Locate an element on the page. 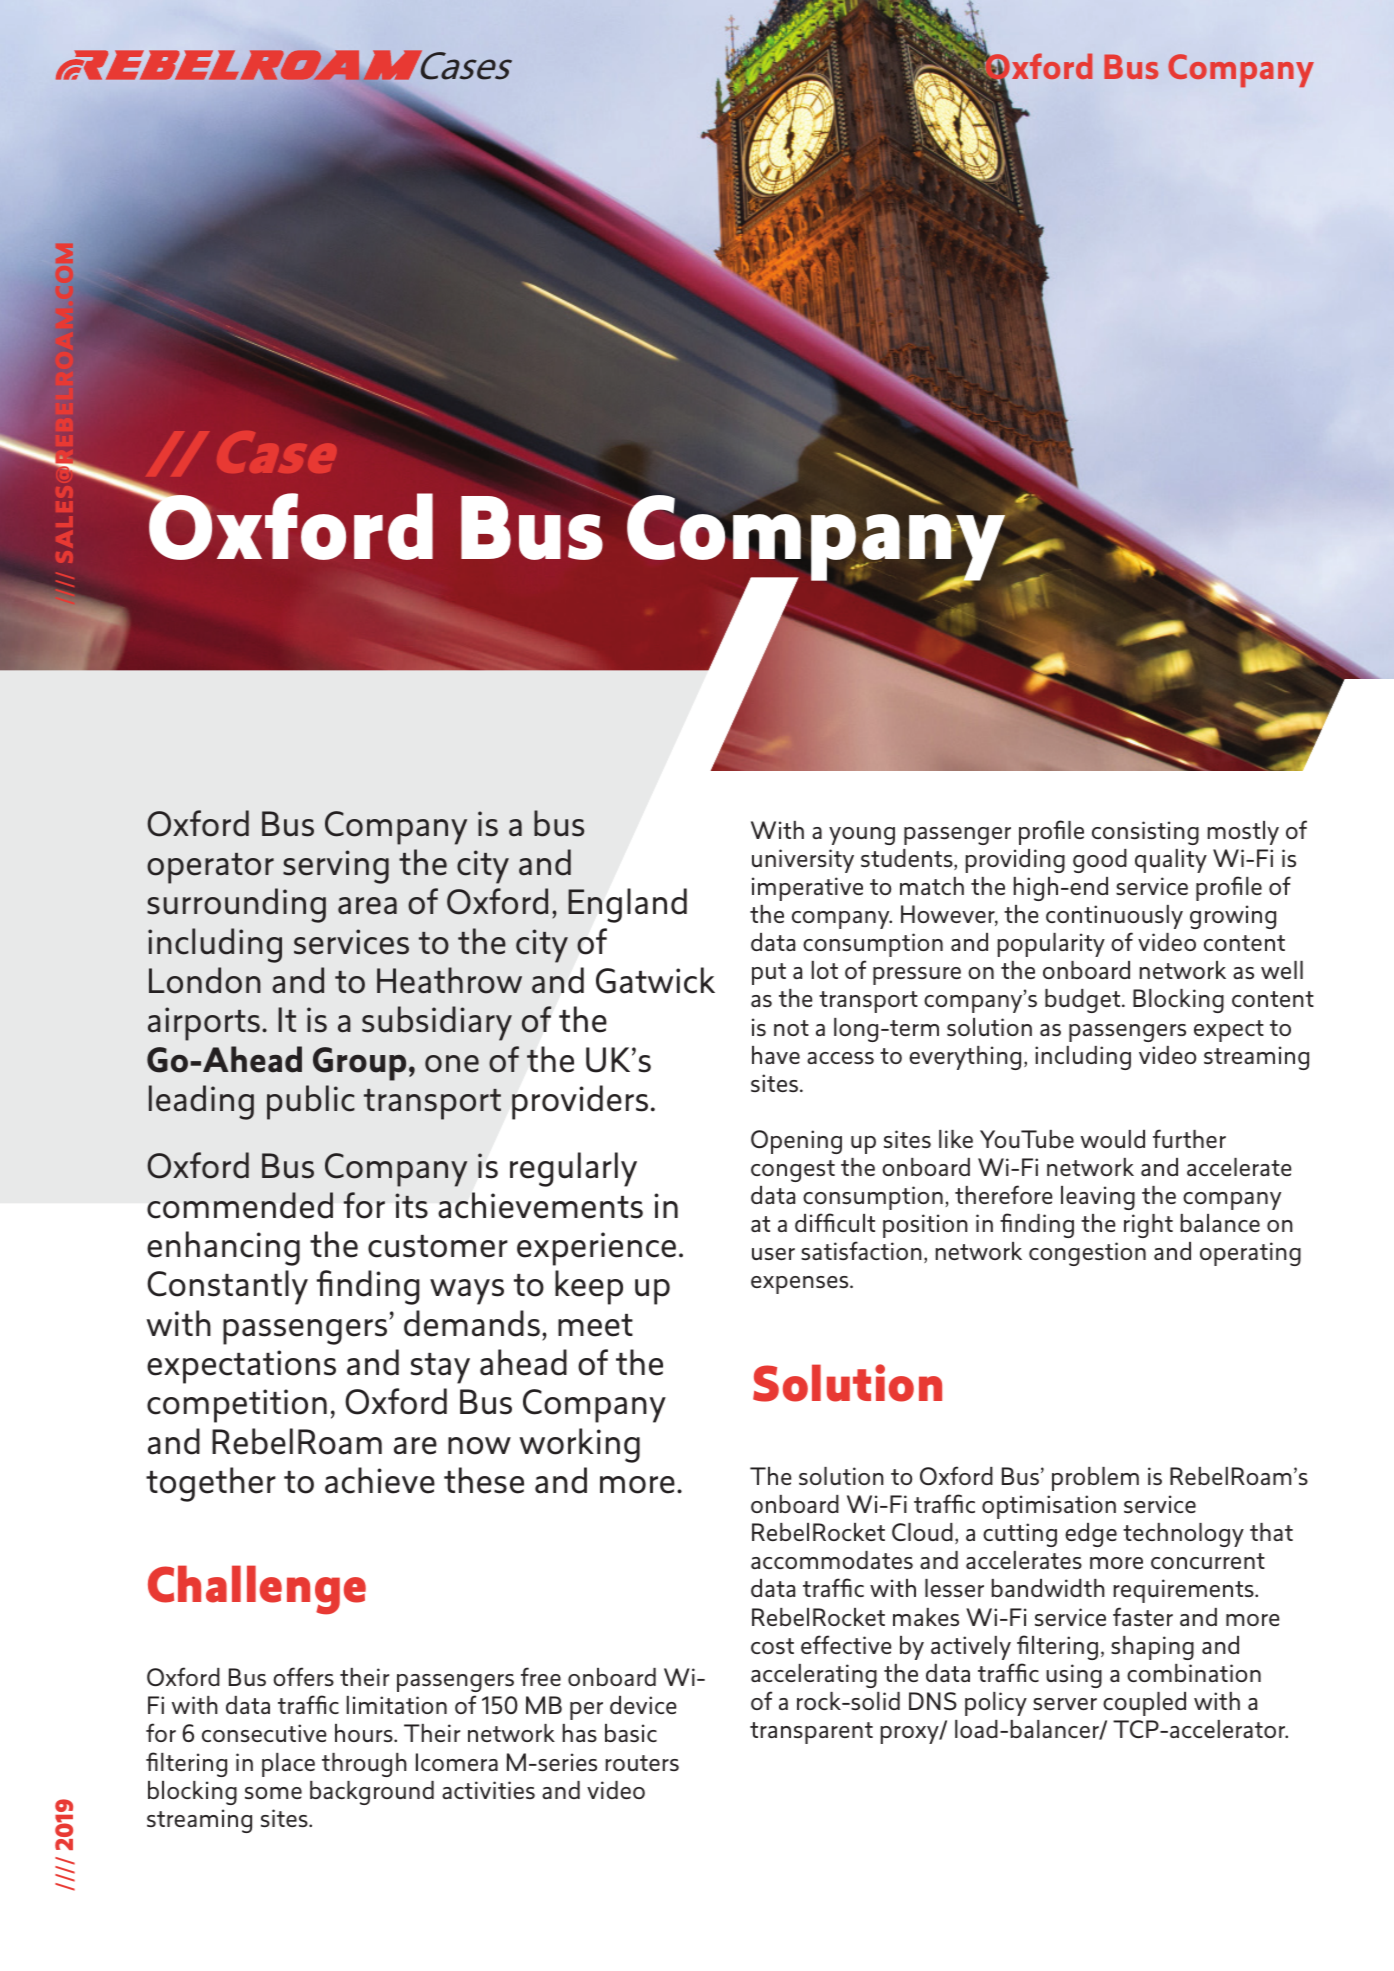 This document has height=1971, width=1394. serving is located at coordinates (336, 867).
